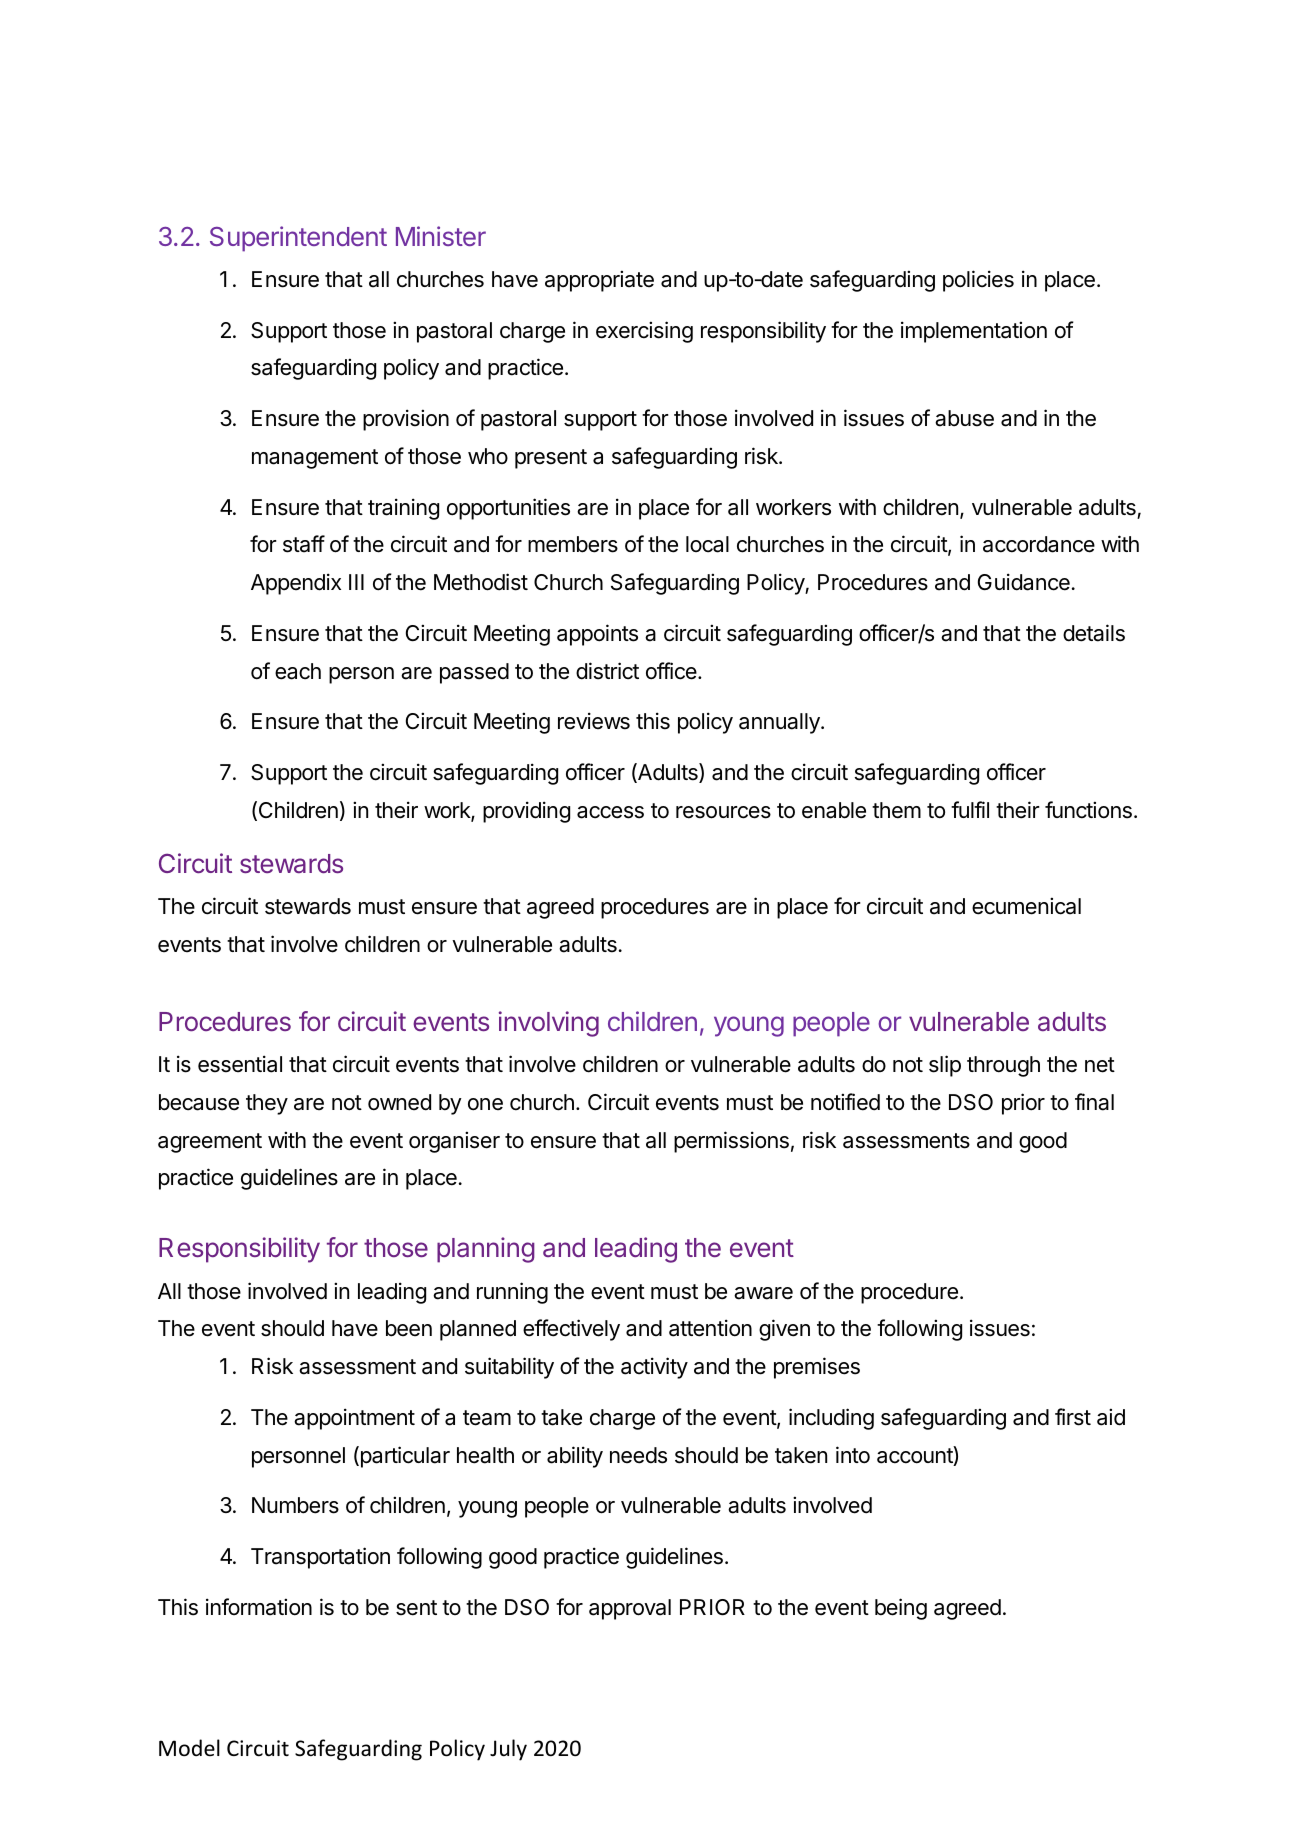  What do you see at coordinates (298, 671) in the image?
I see `each` at bounding box center [298, 671].
